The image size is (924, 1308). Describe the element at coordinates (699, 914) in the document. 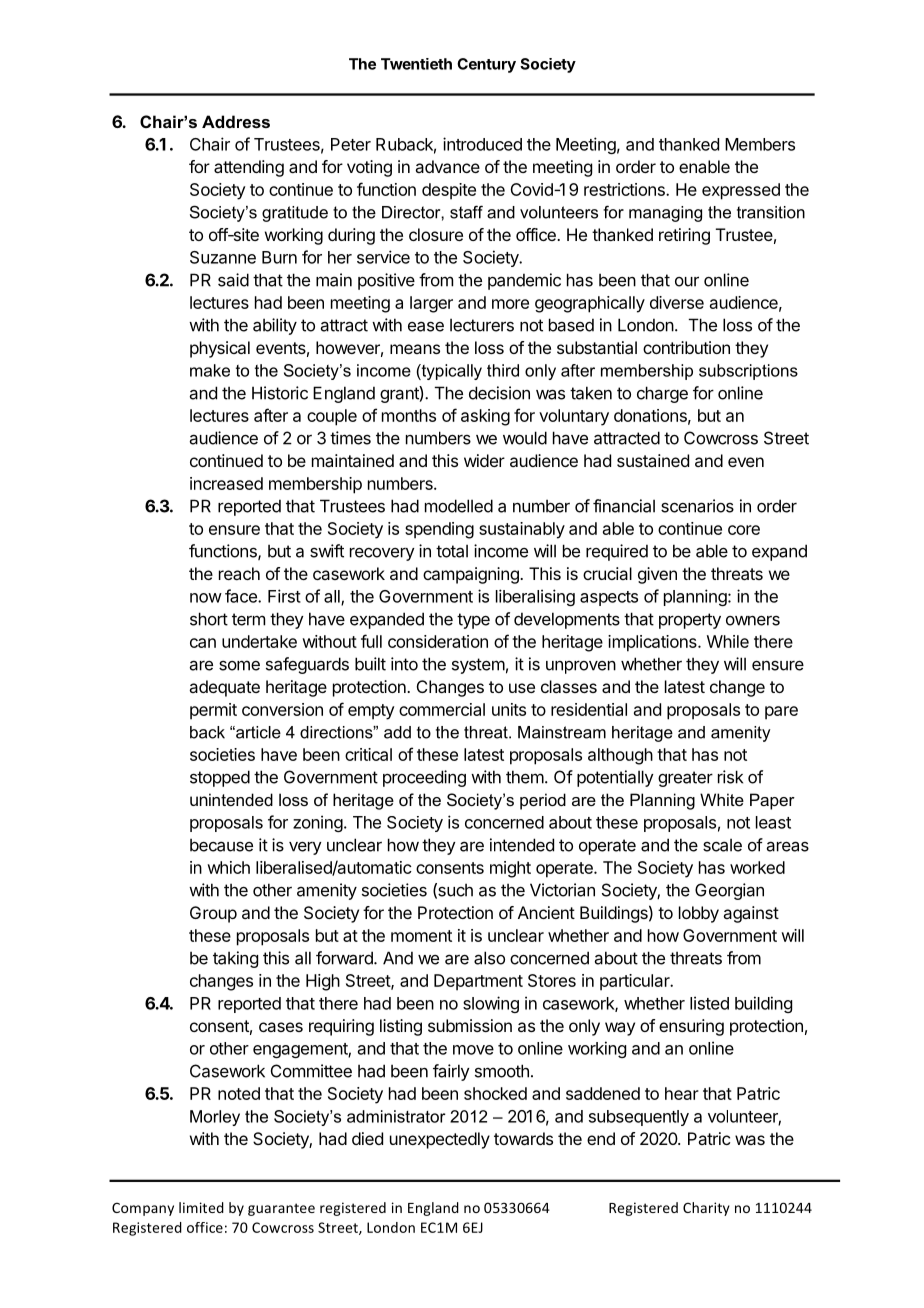

I see `lobby` at that location.
